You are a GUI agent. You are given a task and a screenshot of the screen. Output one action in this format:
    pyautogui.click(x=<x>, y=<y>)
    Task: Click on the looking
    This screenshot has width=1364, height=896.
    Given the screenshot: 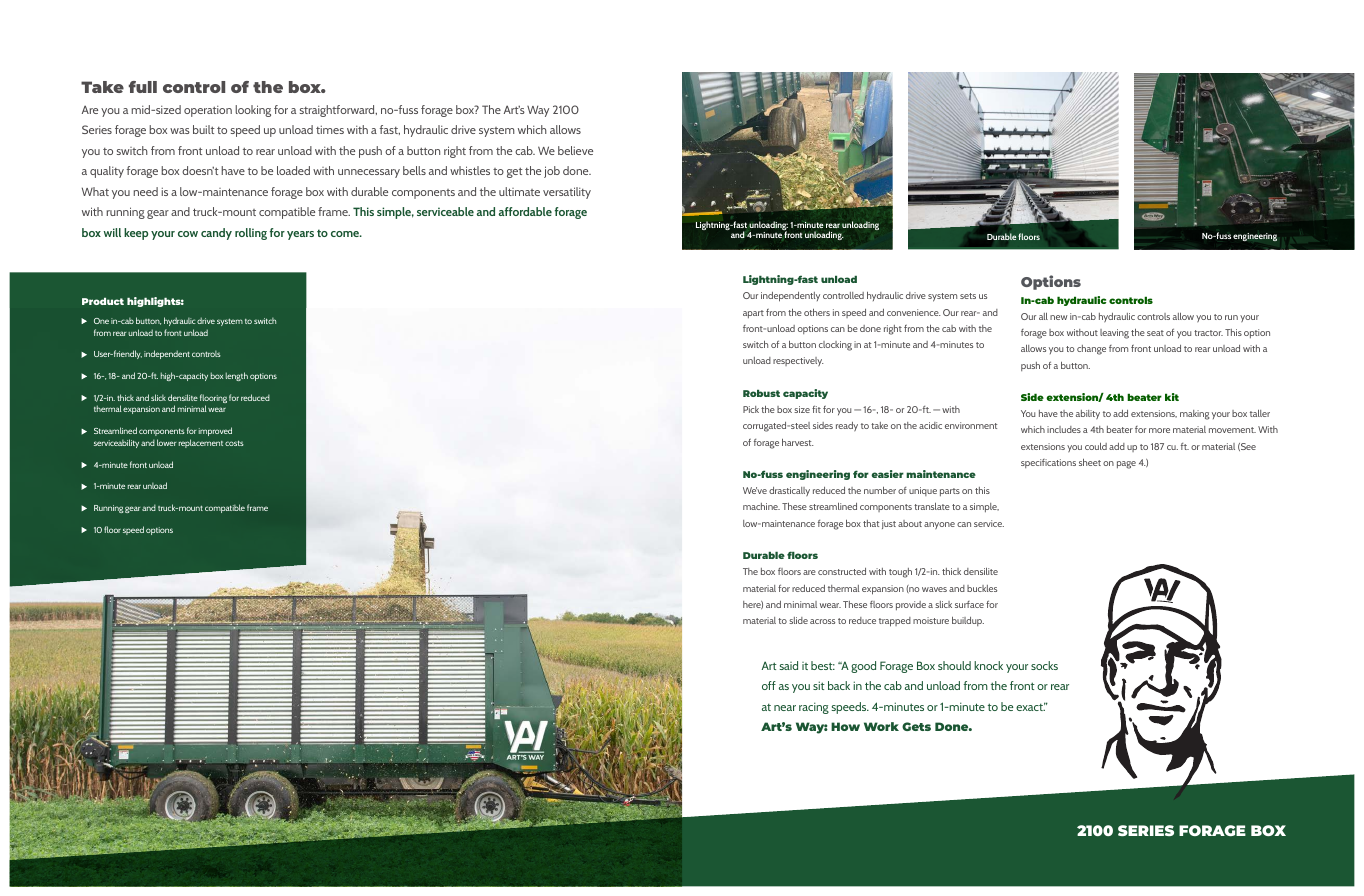 What is the action you would take?
    pyautogui.click(x=253, y=111)
